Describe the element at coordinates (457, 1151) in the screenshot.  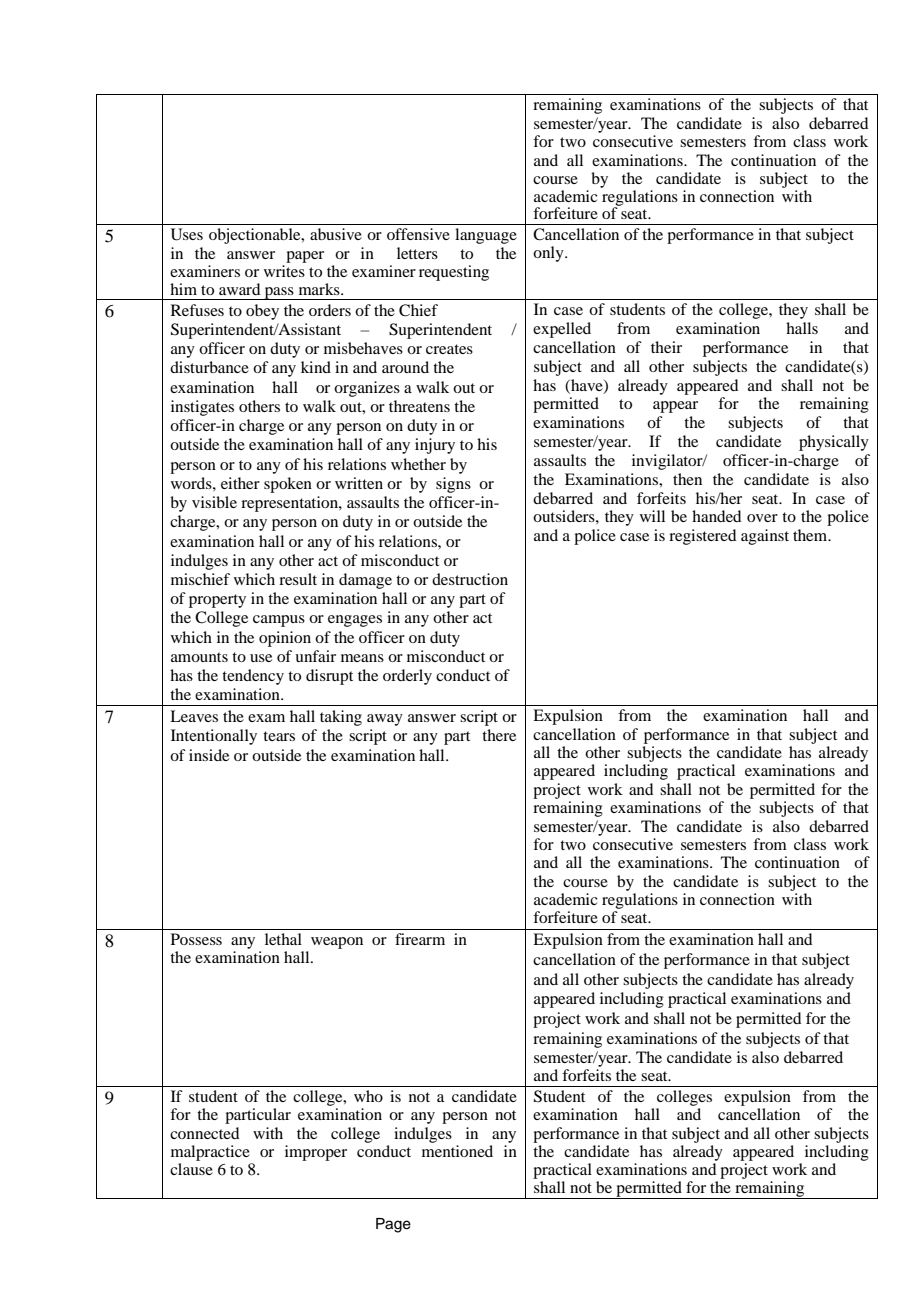
I see `mentioned` at that location.
